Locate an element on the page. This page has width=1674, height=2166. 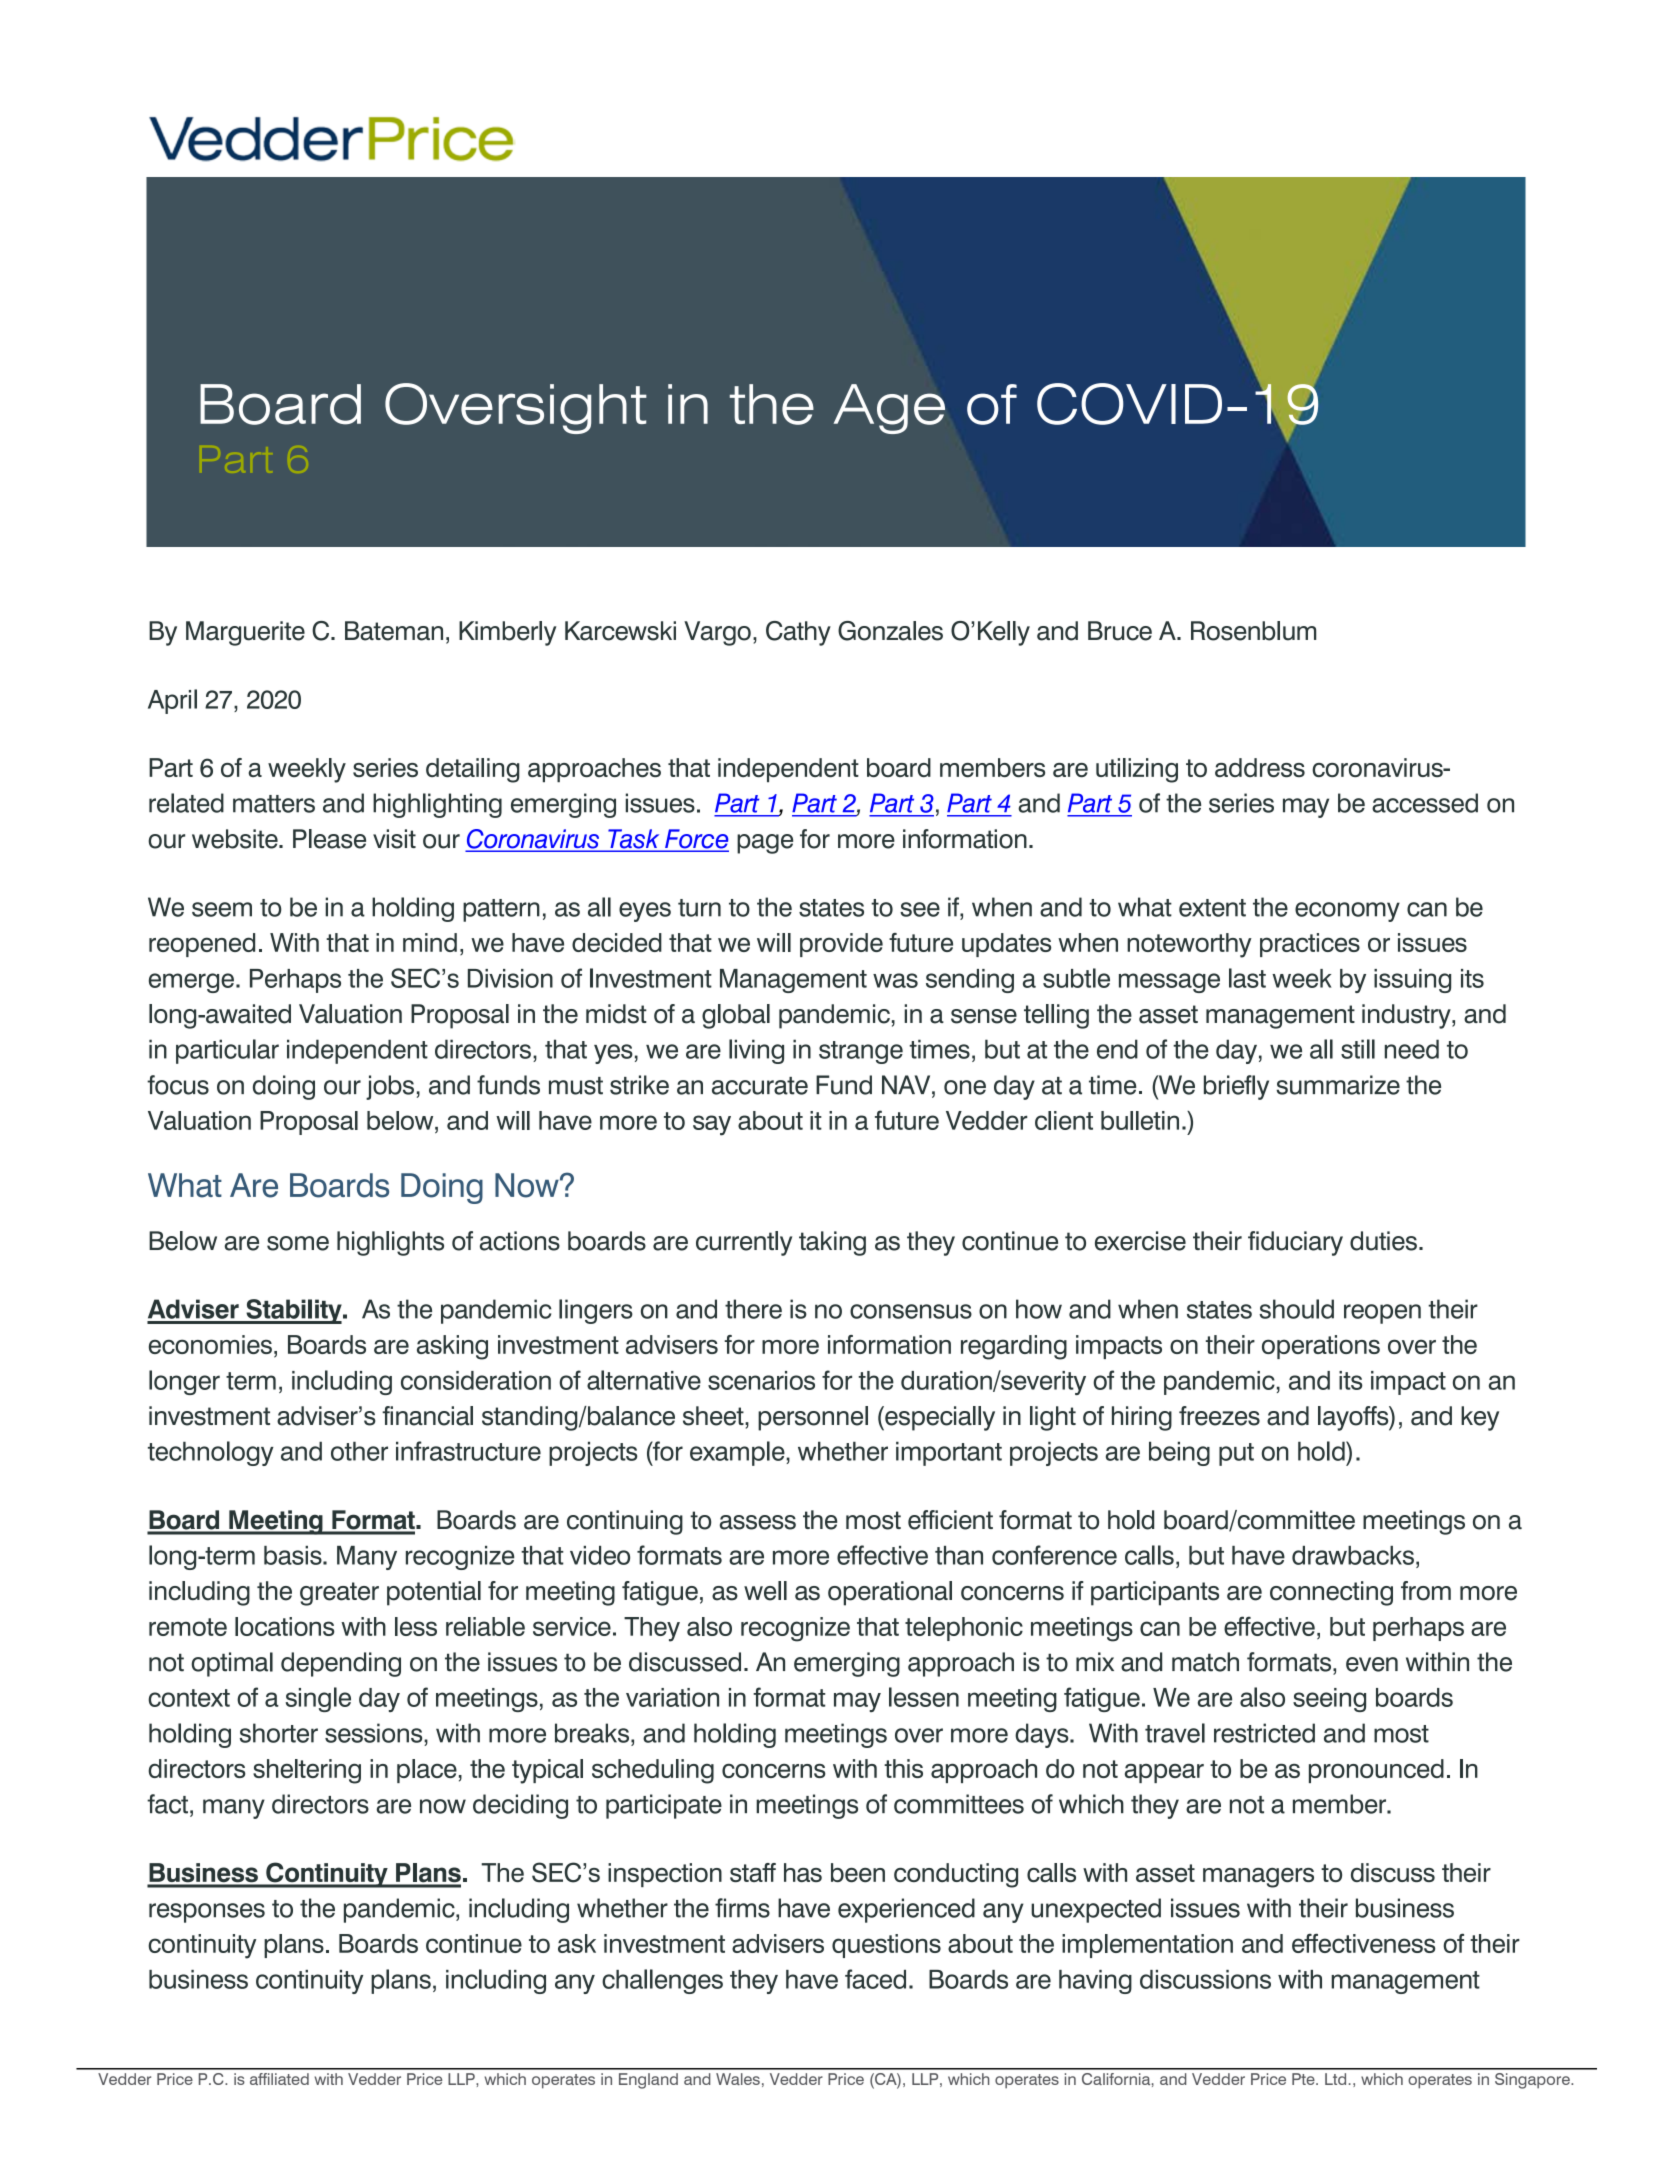
economies is located at coordinates (210, 1344).
